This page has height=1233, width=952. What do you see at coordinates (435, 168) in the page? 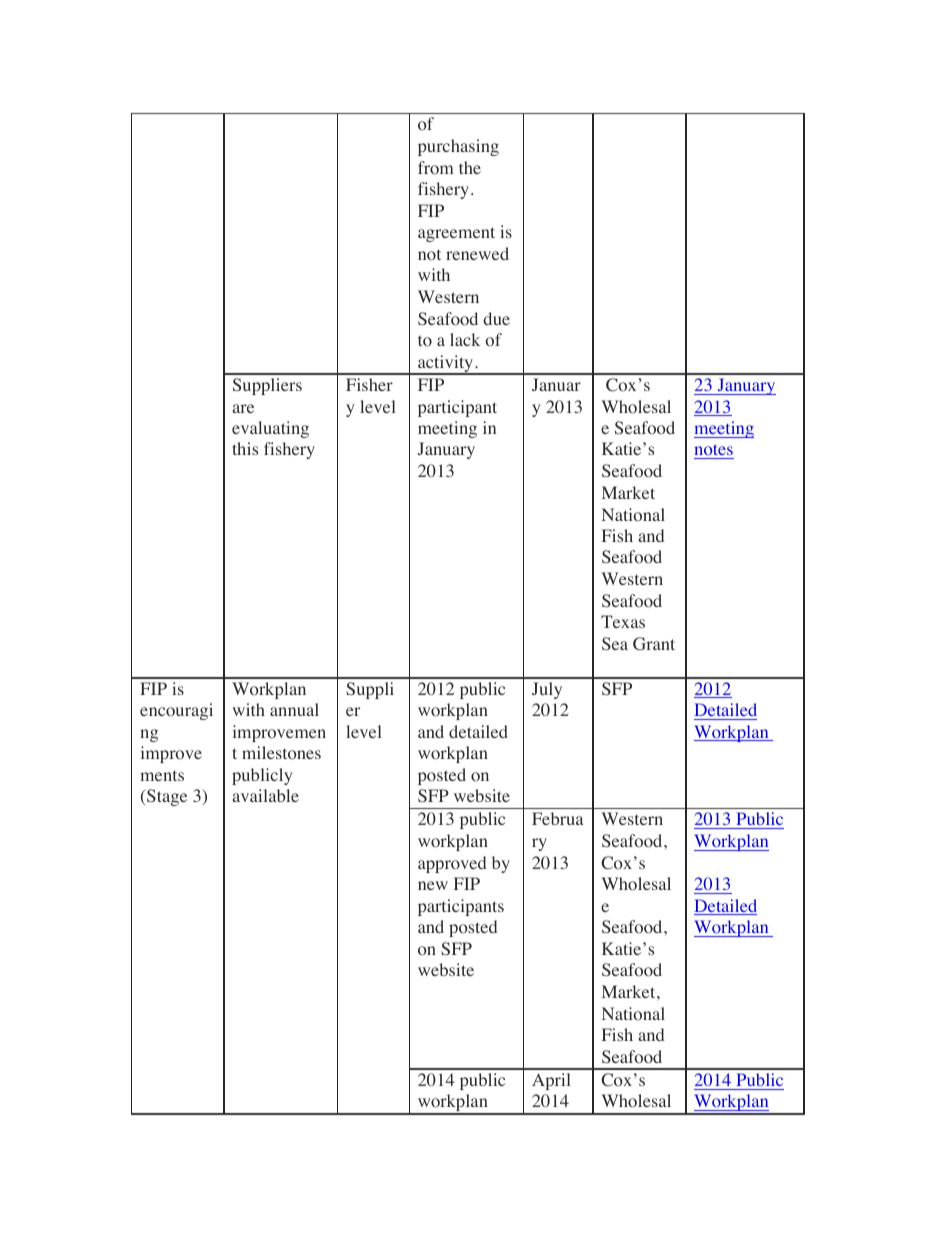
I see `from` at bounding box center [435, 168].
